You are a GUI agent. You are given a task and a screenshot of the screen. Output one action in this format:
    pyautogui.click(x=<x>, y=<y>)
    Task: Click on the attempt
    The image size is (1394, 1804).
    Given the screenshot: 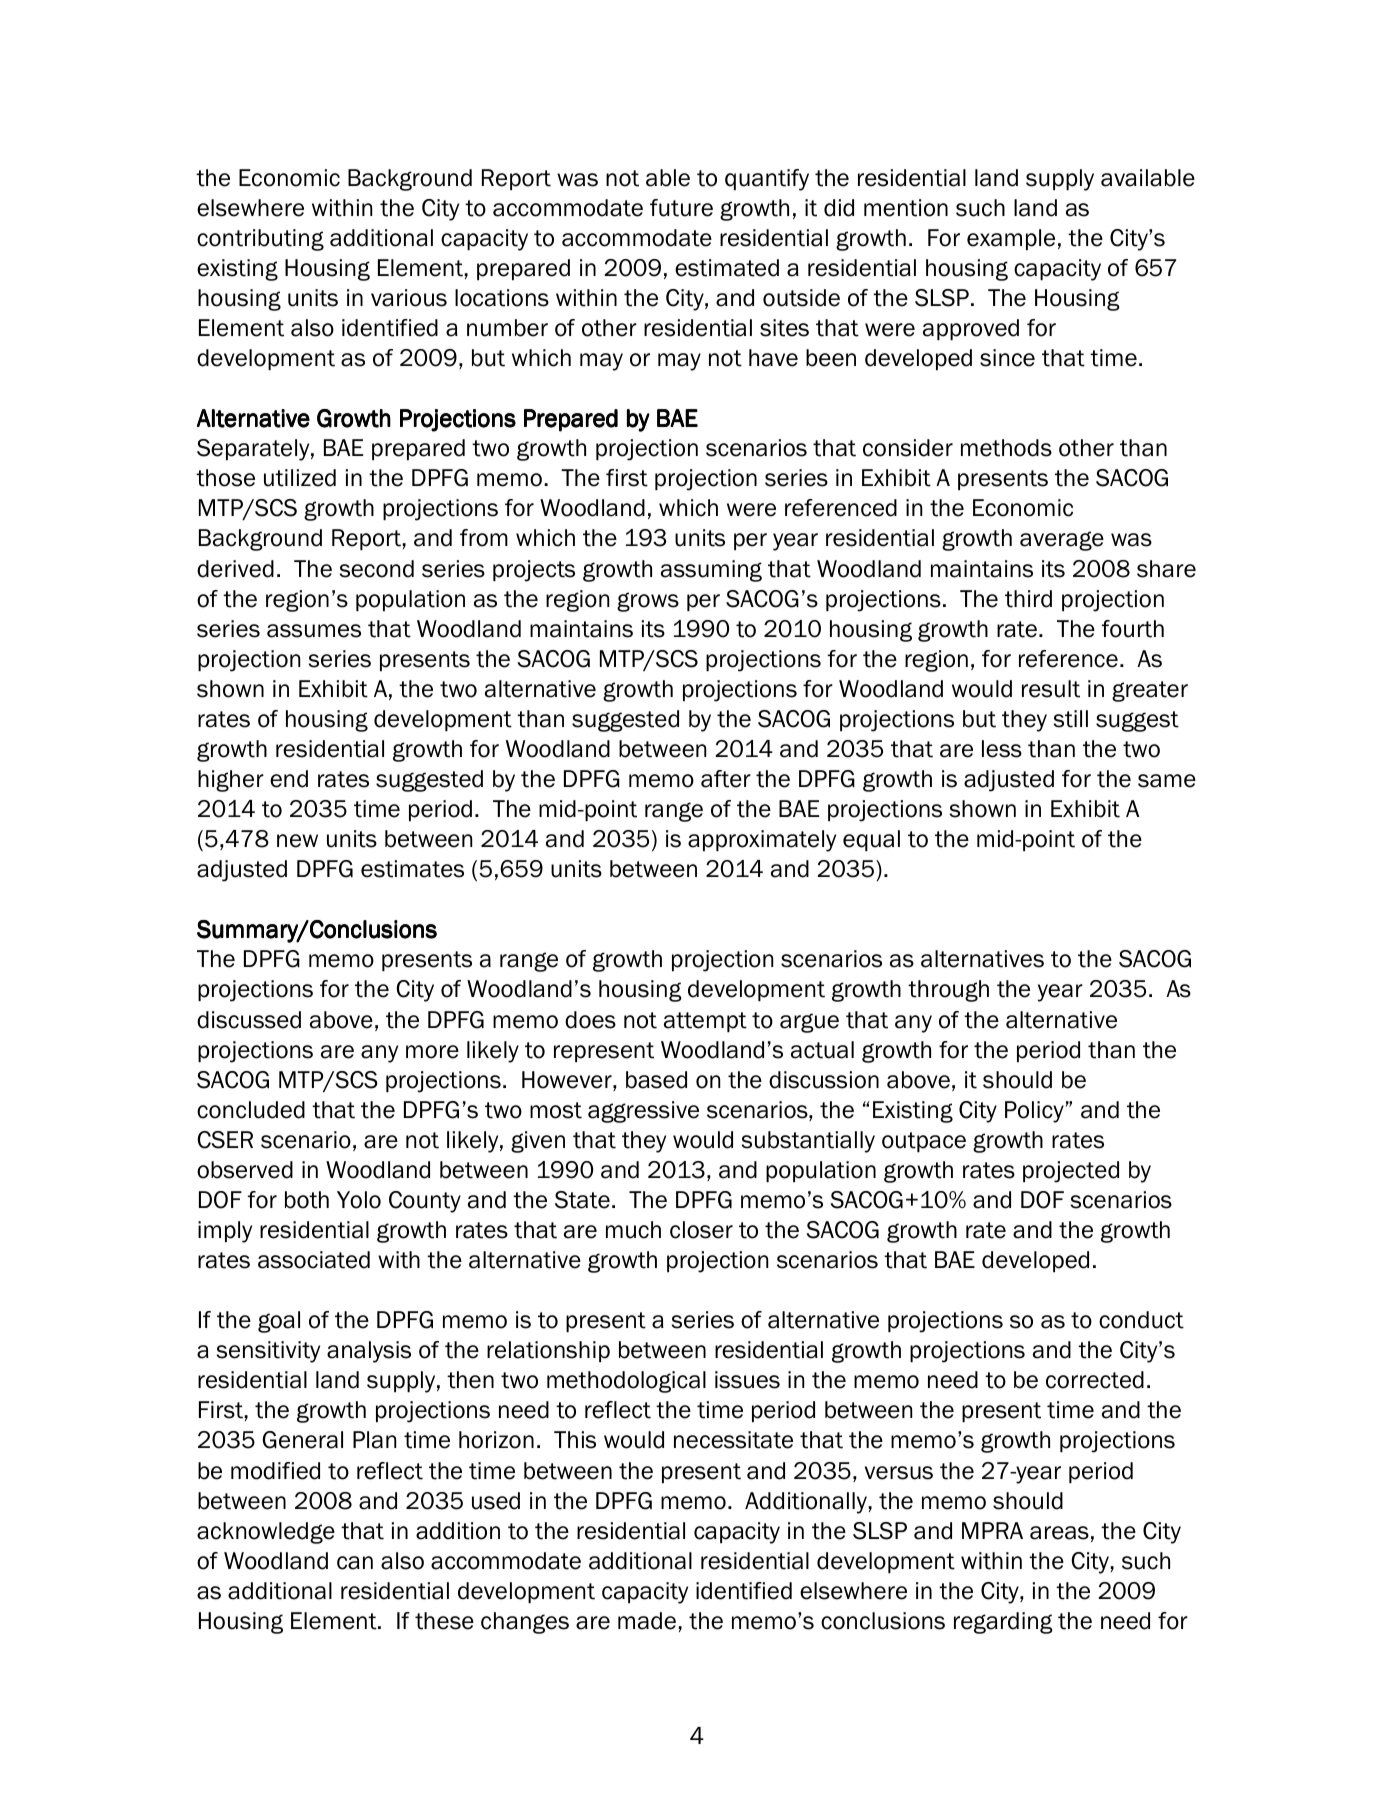 What is the action you would take?
    pyautogui.click(x=705, y=1022)
